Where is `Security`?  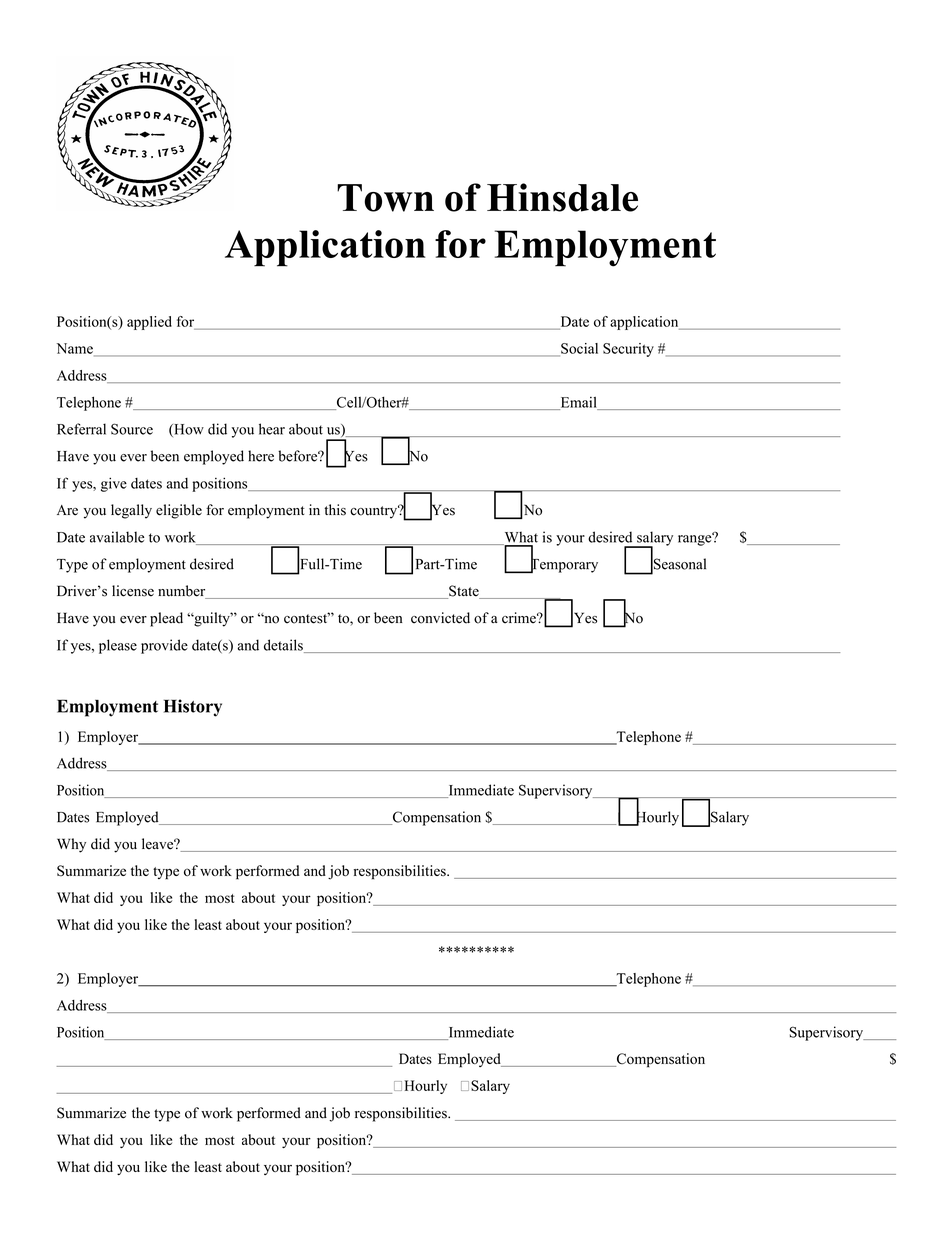
Security is located at coordinates (628, 350).
